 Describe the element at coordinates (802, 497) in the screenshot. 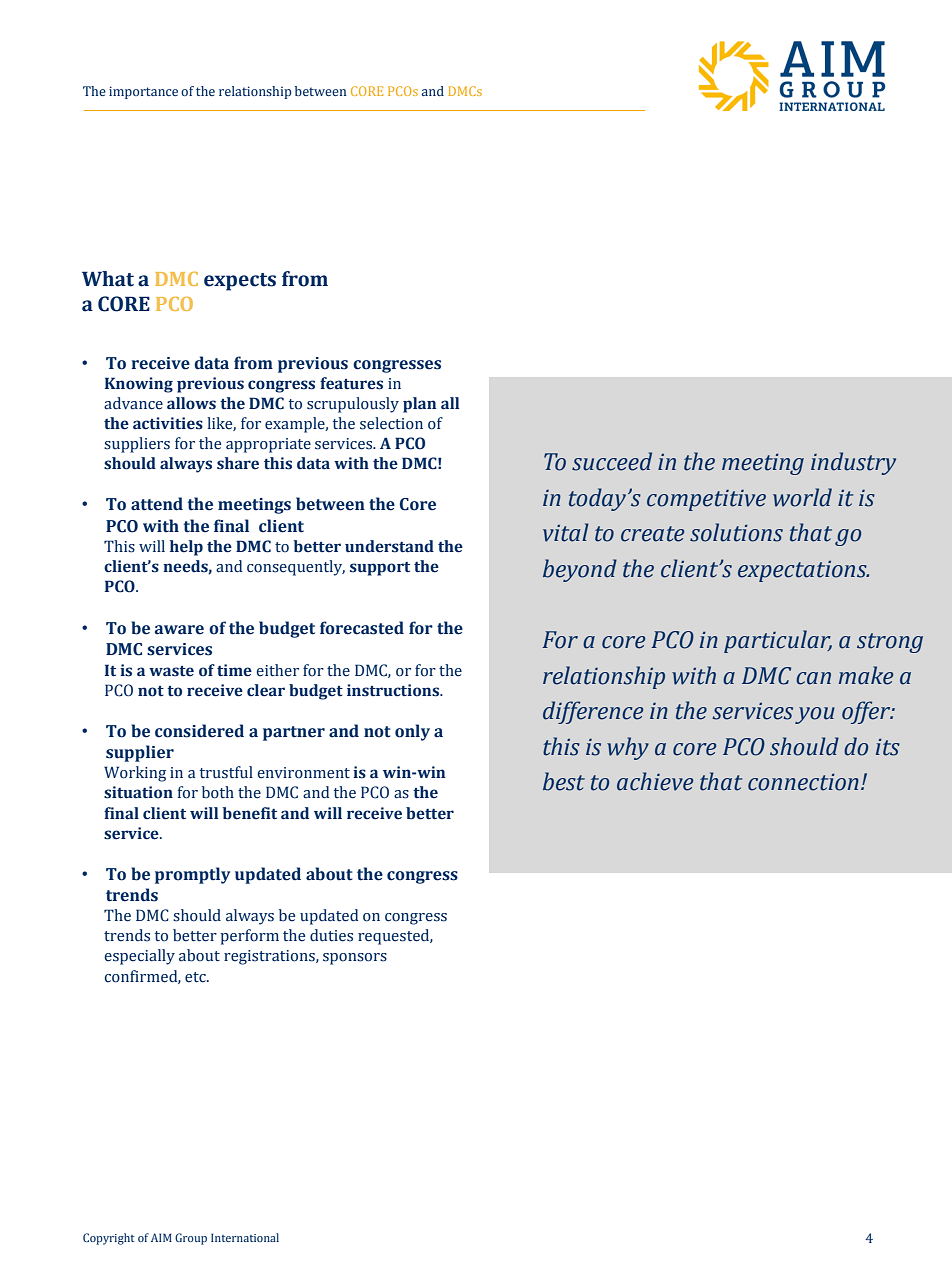

I see `world` at that location.
